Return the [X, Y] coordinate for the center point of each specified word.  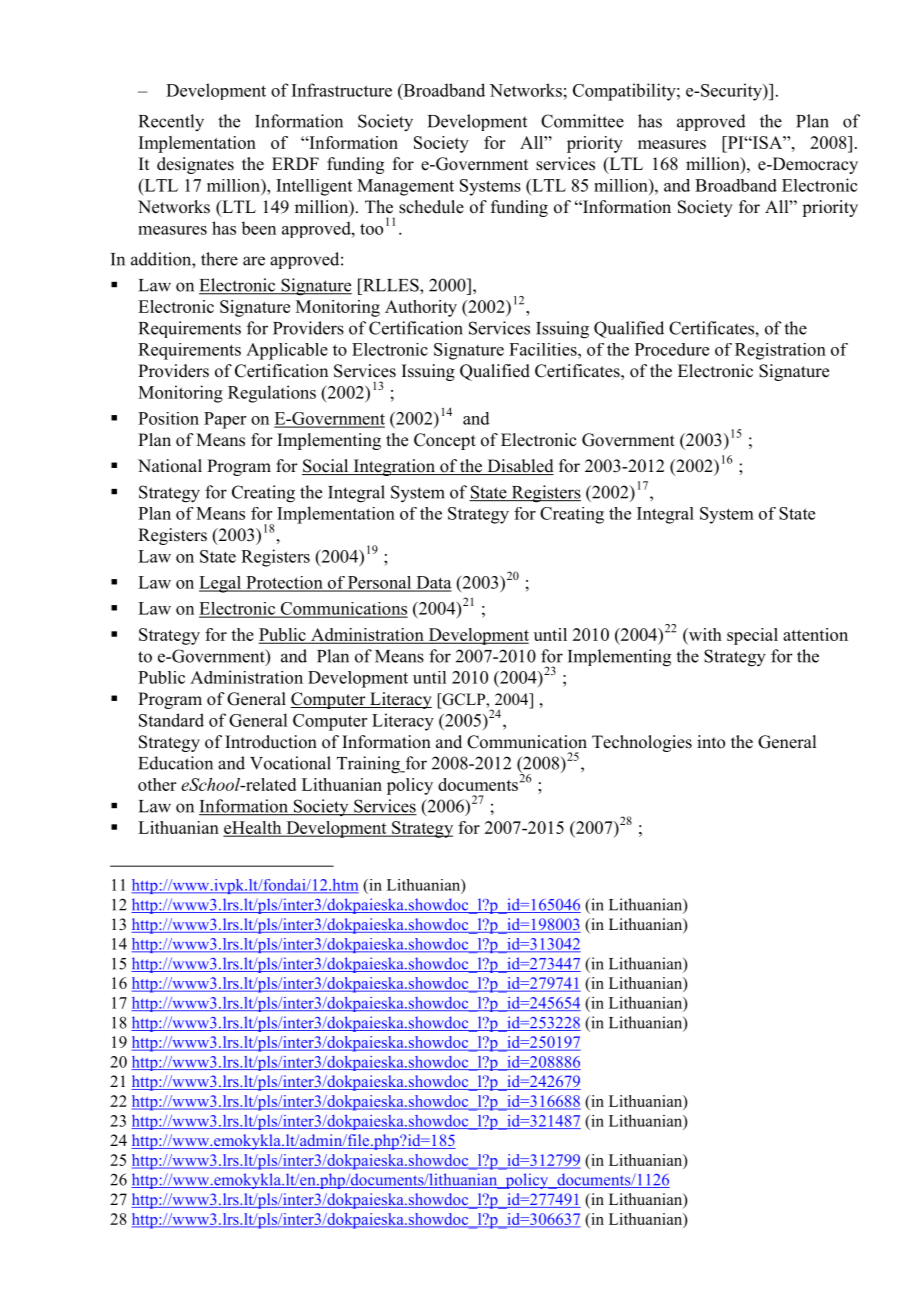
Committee [582, 121]
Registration [780, 351]
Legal [221, 584]
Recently [171, 123]
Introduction [271, 742]
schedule [431, 207]
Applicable [287, 351]
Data [433, 583]
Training [370, 765]
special [752, 636]
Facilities [544, 349]
